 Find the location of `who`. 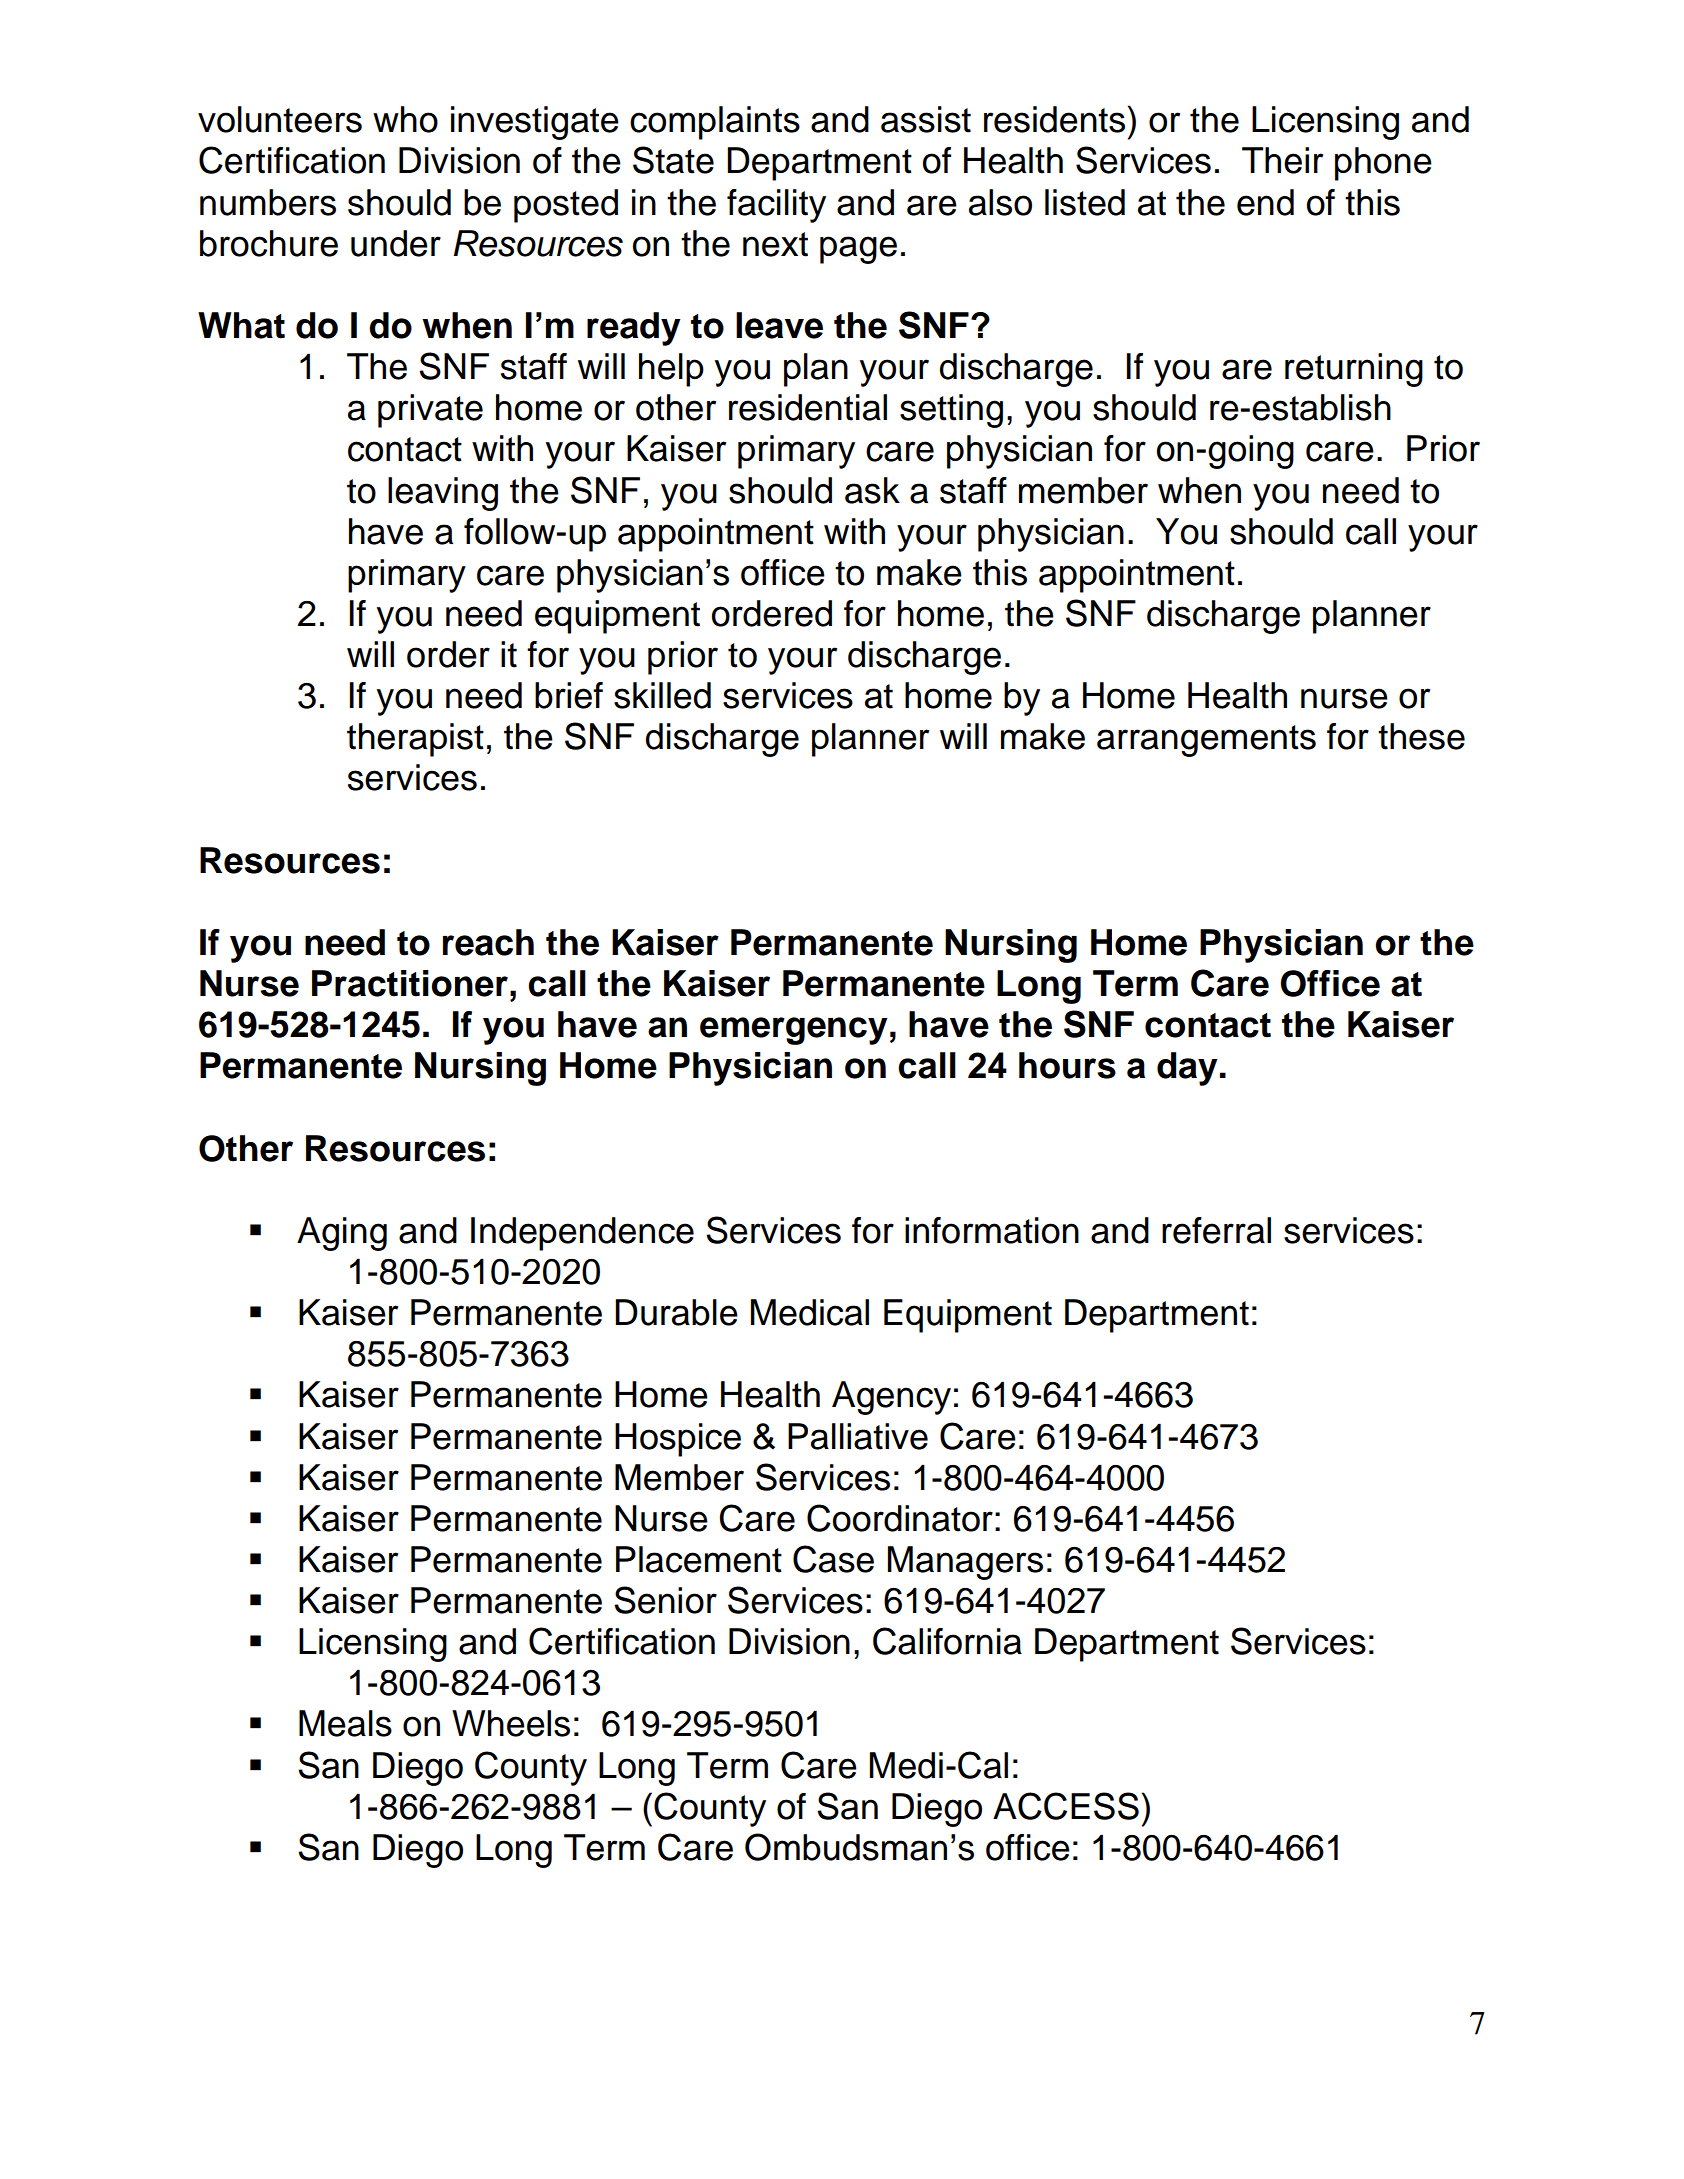

who is located at coordinates (405, 119).
